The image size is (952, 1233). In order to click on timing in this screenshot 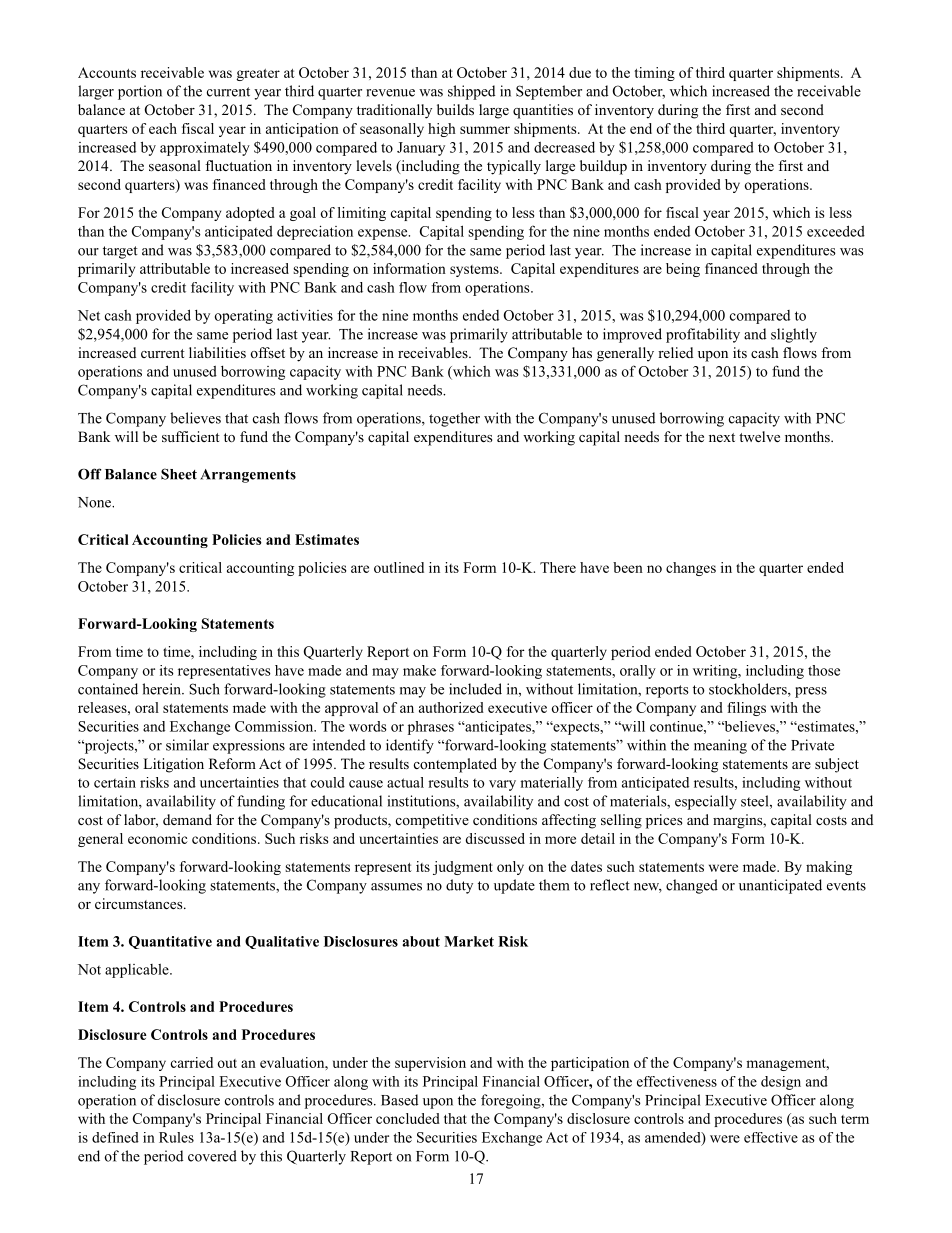, I will do `click(655, 74)`.
